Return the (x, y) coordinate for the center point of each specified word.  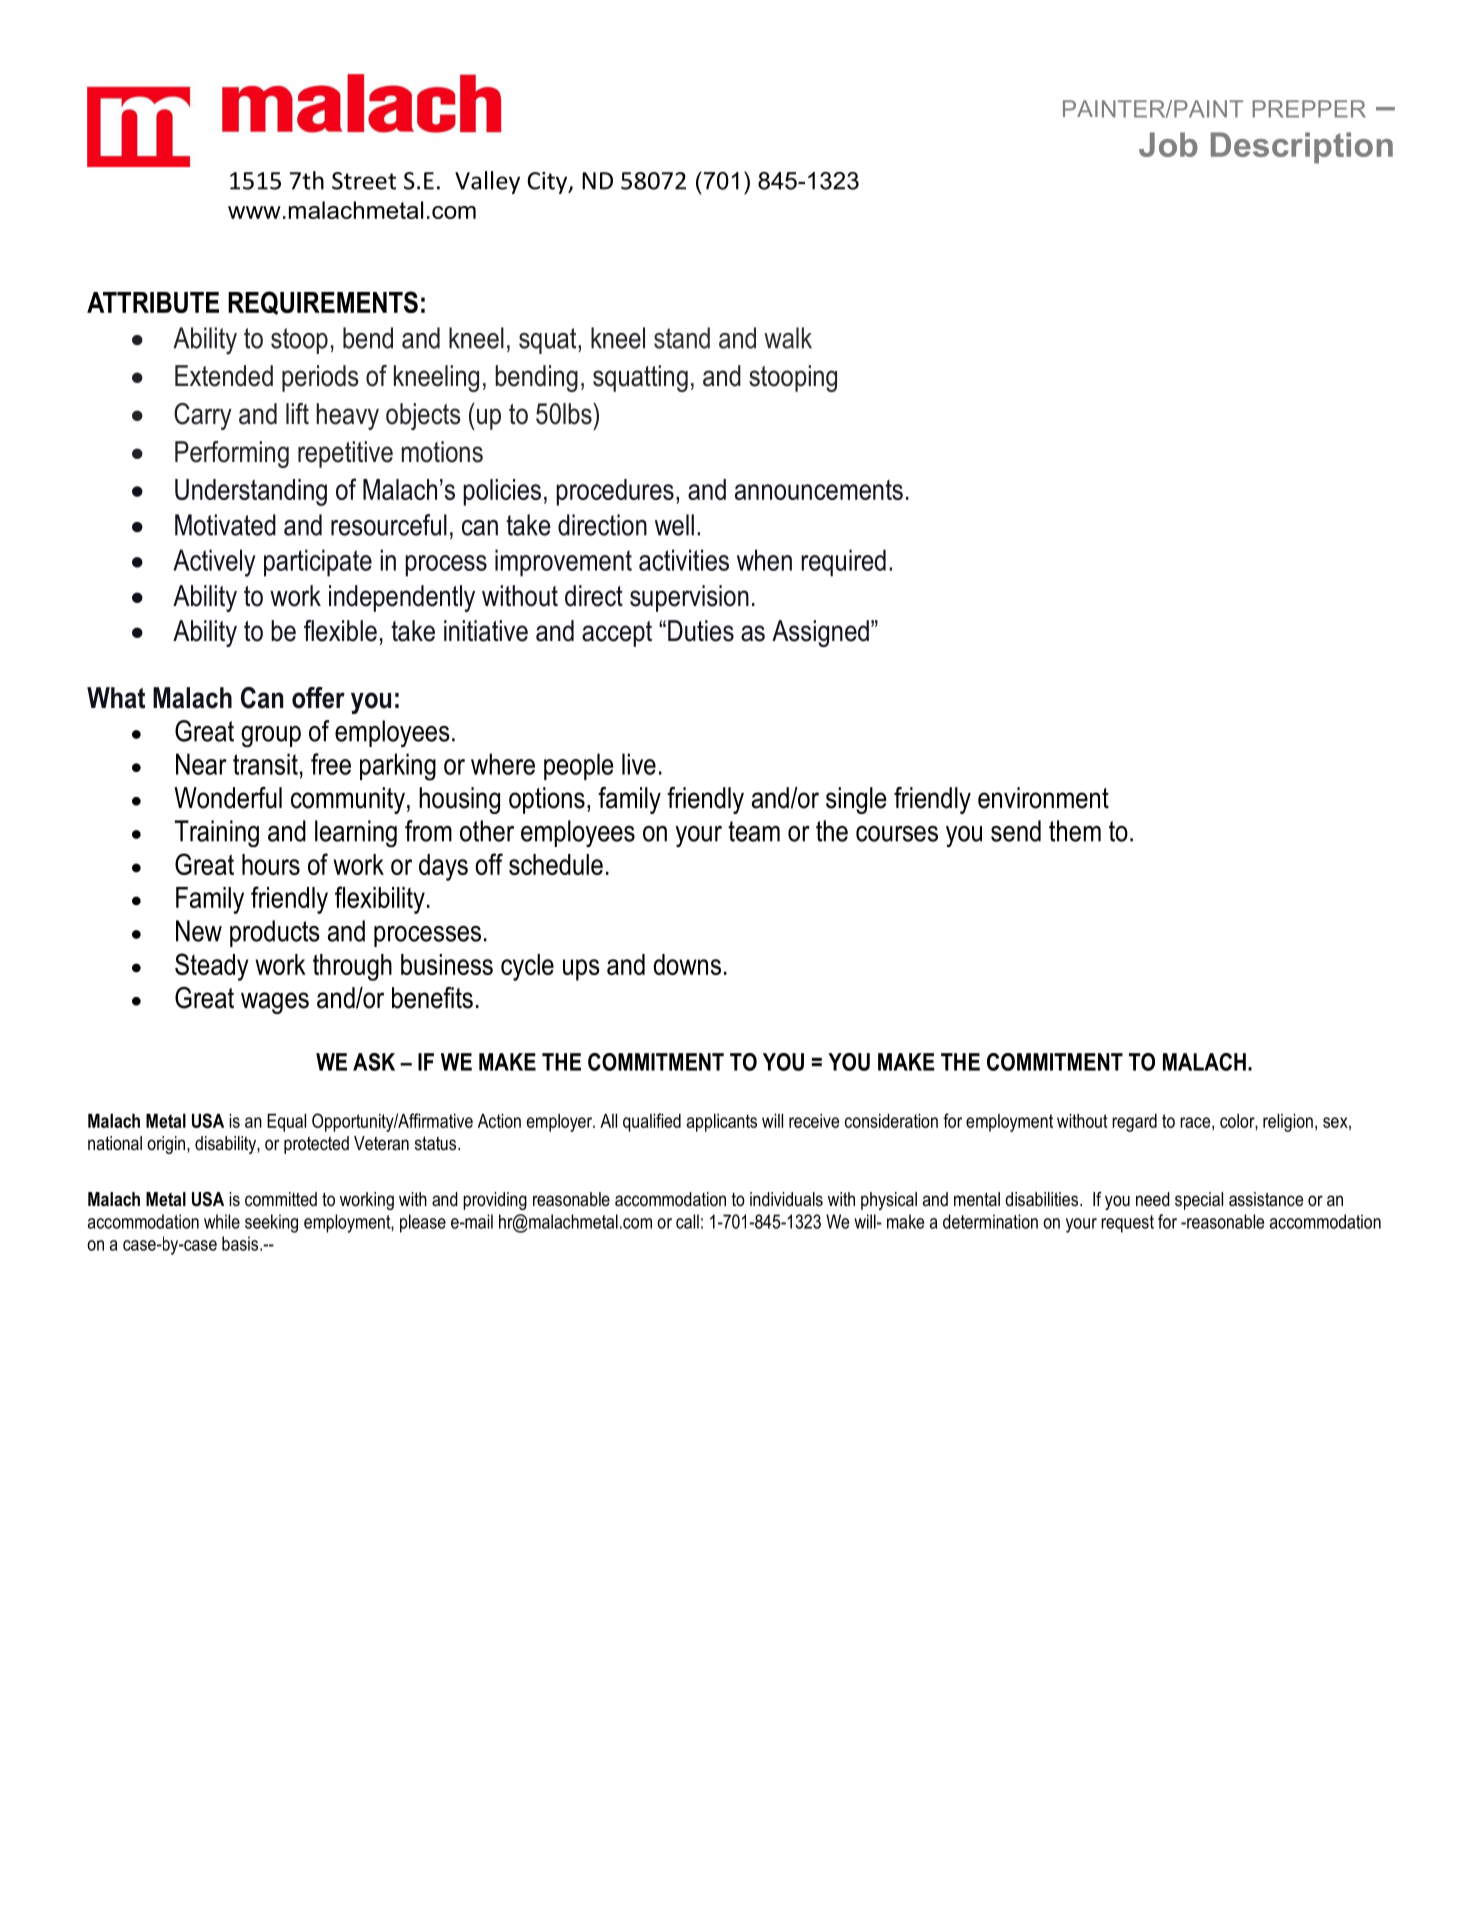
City (548, 183)
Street (364, 181)
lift (297, 413)
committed (281, 1199)
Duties (701, 631)
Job (1168, 144)
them (1075, 831)
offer (318, 698)
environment (1043, 798)
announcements (819, 490)
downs (687, 964)
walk (788, 338)
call (687, 1221)
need (1153, 1199)
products (275, 933)
